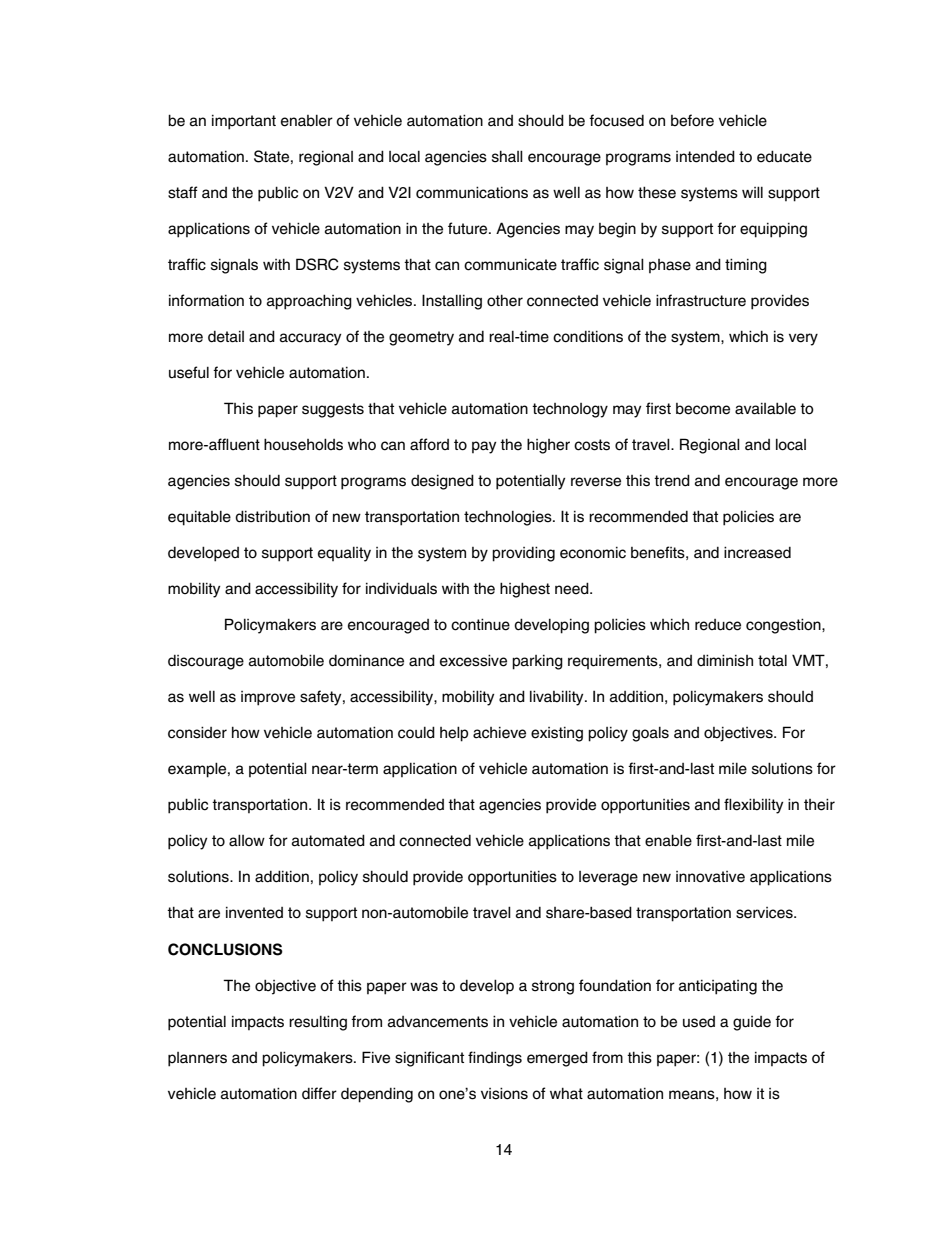 The image size is (952, 1233). Describe the element at coordinates (303, 444) in the screenshot. I see `households` at that location.
